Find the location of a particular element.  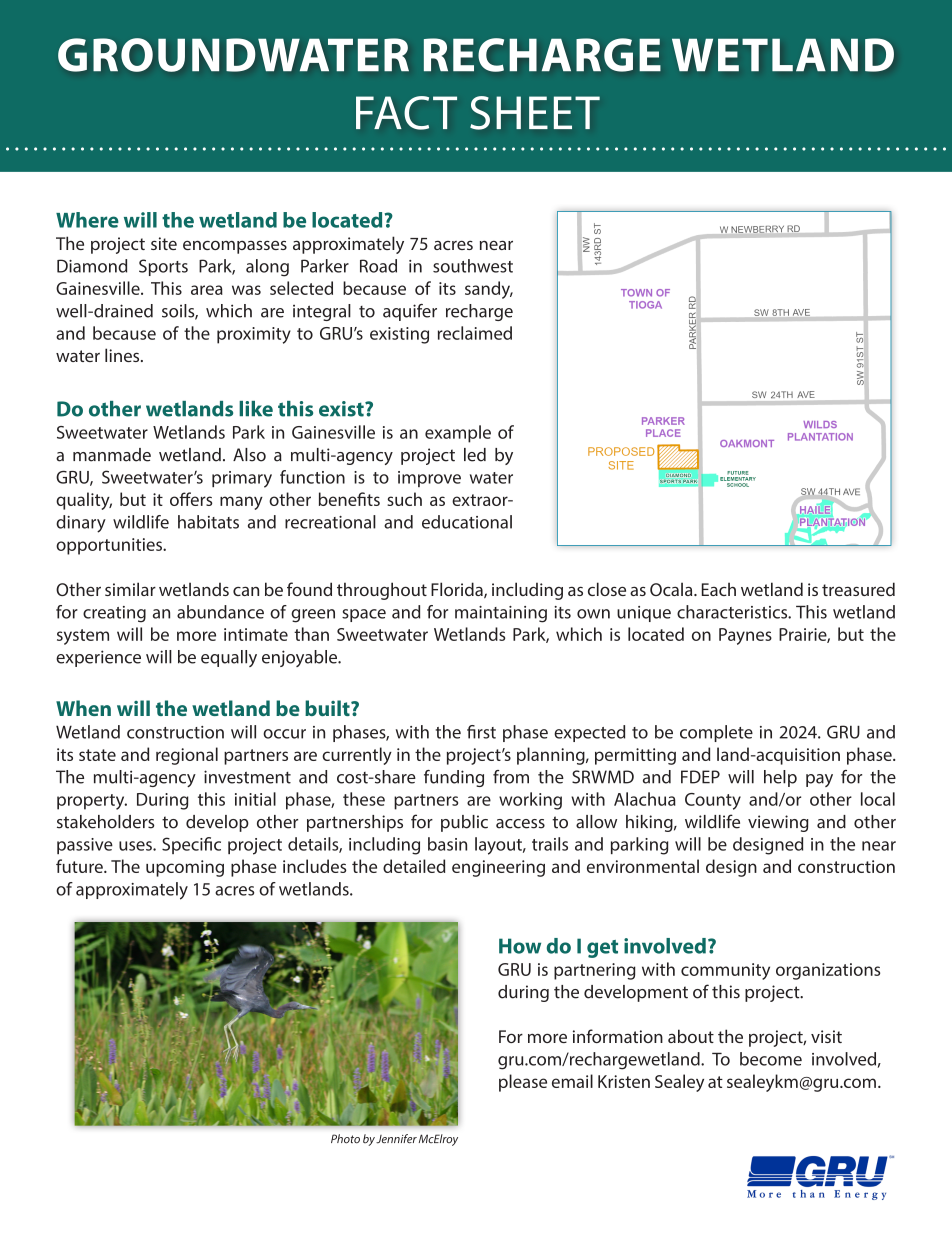

Each is located at coordinates (719, 589).
